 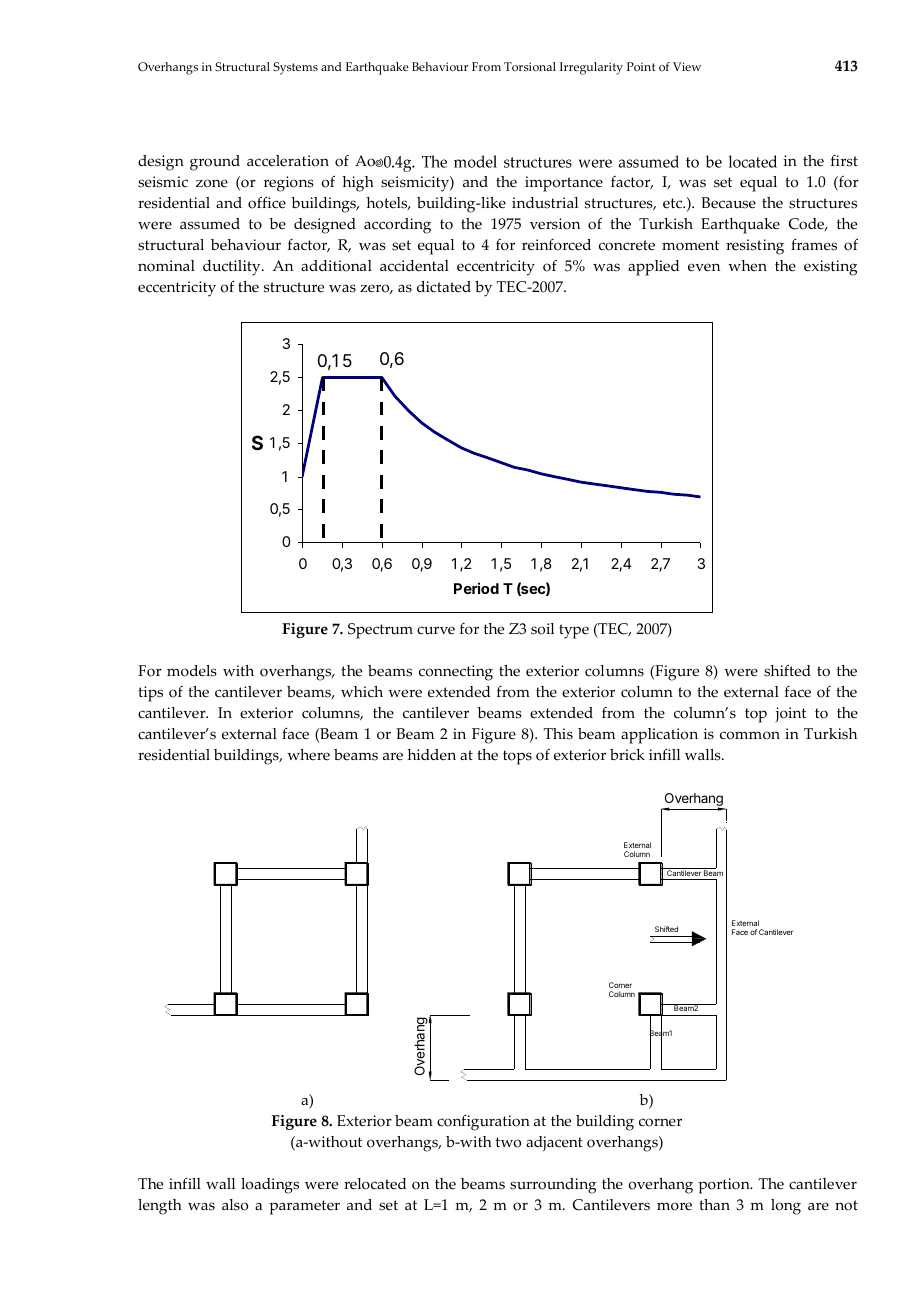 I want to click on common, so click(x=750, y=735).
